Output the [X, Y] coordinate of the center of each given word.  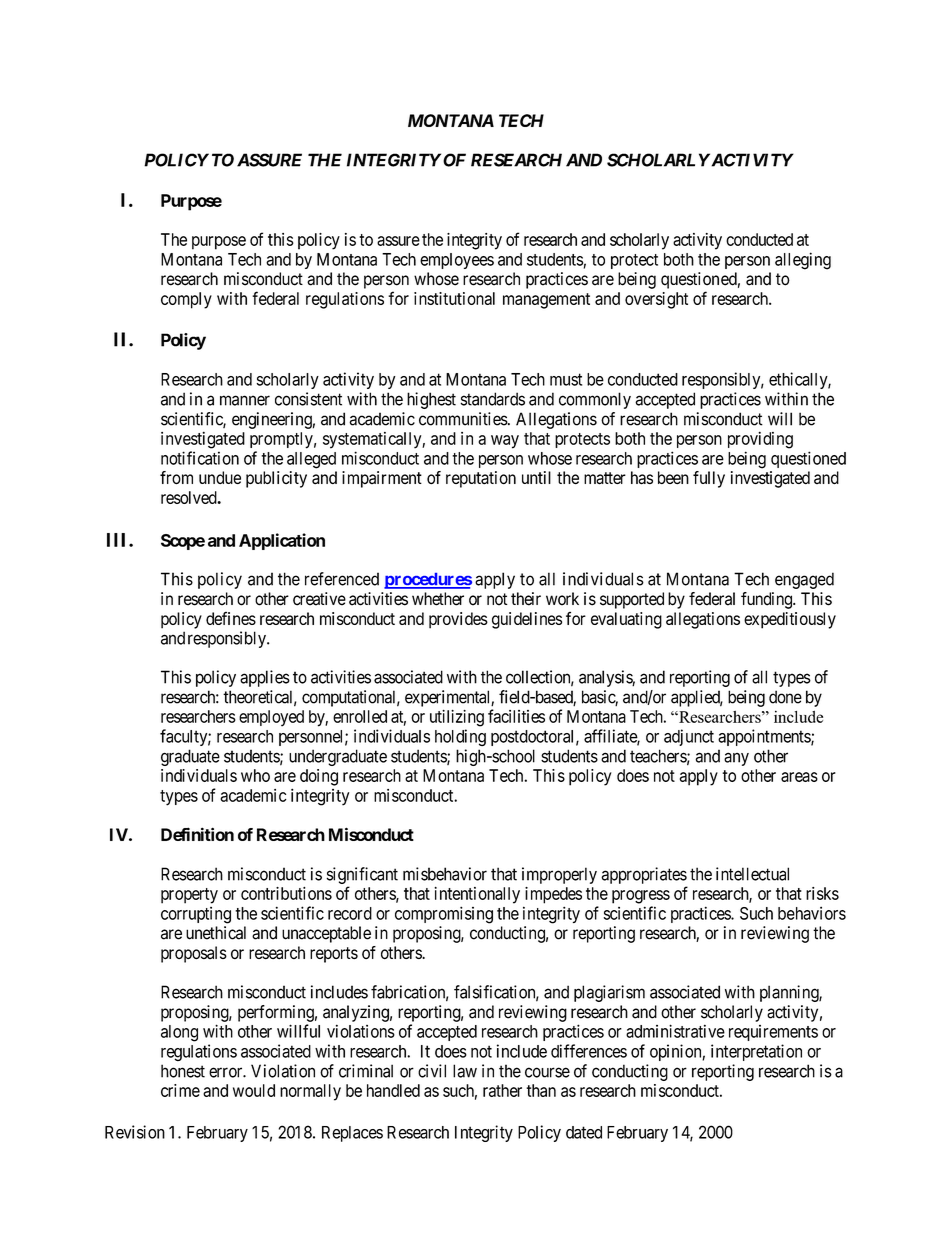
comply [186, 300]
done [785, 697]
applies [265, 678]
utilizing [457, 718]
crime [180, 1090]
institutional [454, 298]
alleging [803, 261]
